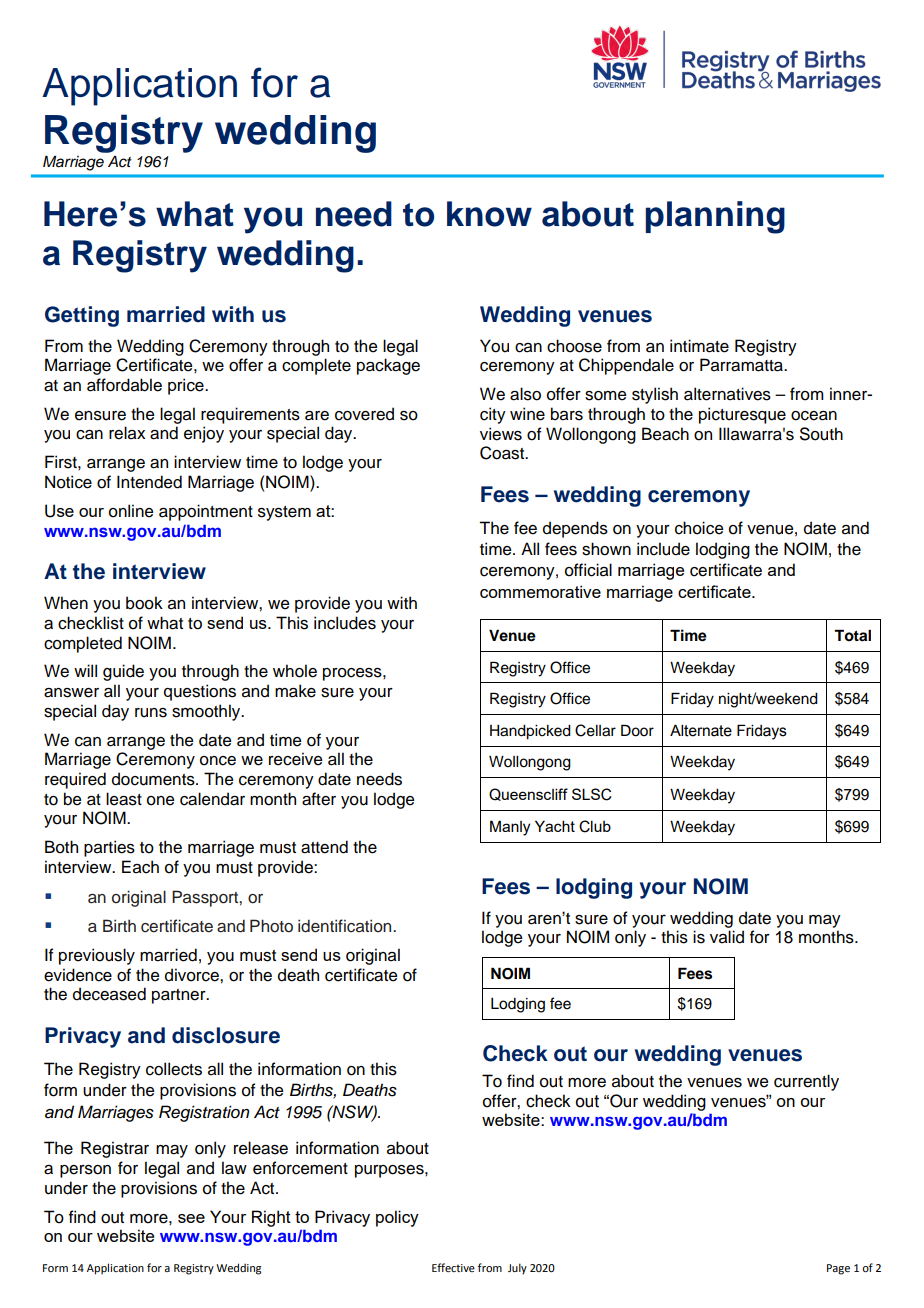  Describe the element at coordinates (191, 1218) in the screenshot. I see `see` at that location.
